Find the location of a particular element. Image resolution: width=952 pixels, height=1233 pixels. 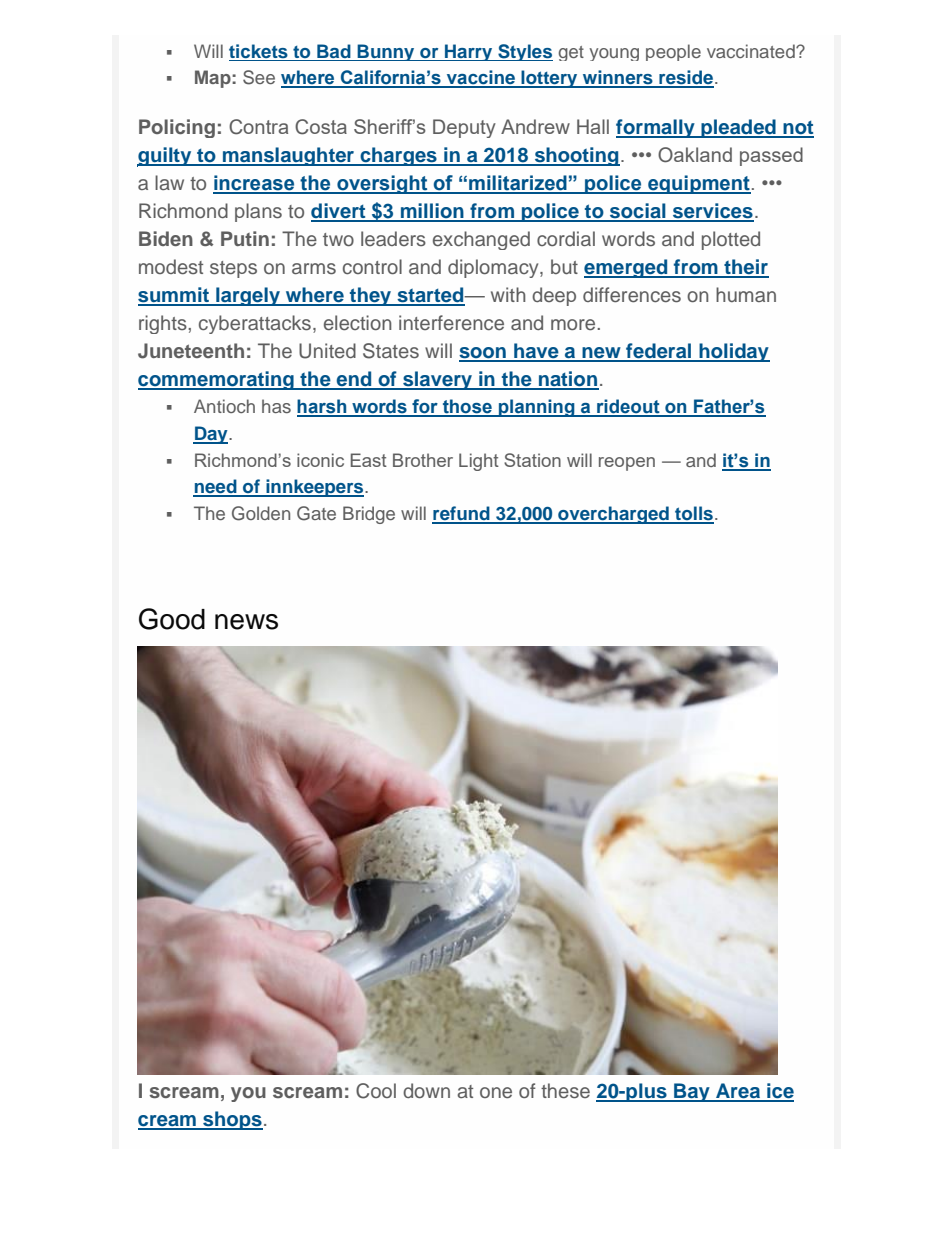

holiday is located at coordinates (733, 352).
